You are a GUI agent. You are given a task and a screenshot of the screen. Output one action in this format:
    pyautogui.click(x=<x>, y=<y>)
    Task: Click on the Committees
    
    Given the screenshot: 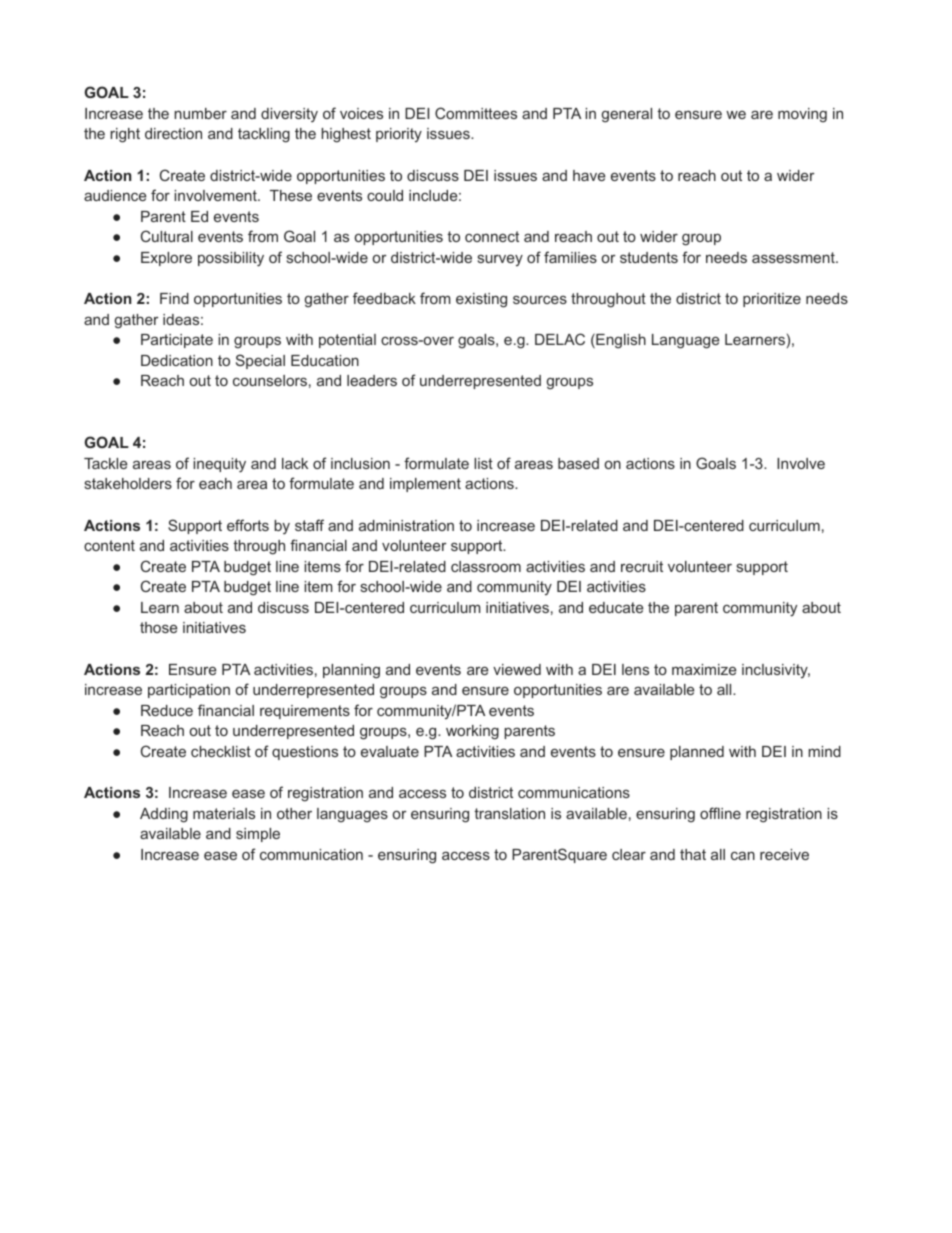 What is the action you would take?
    pyautogui.click(x=476, y=113)
